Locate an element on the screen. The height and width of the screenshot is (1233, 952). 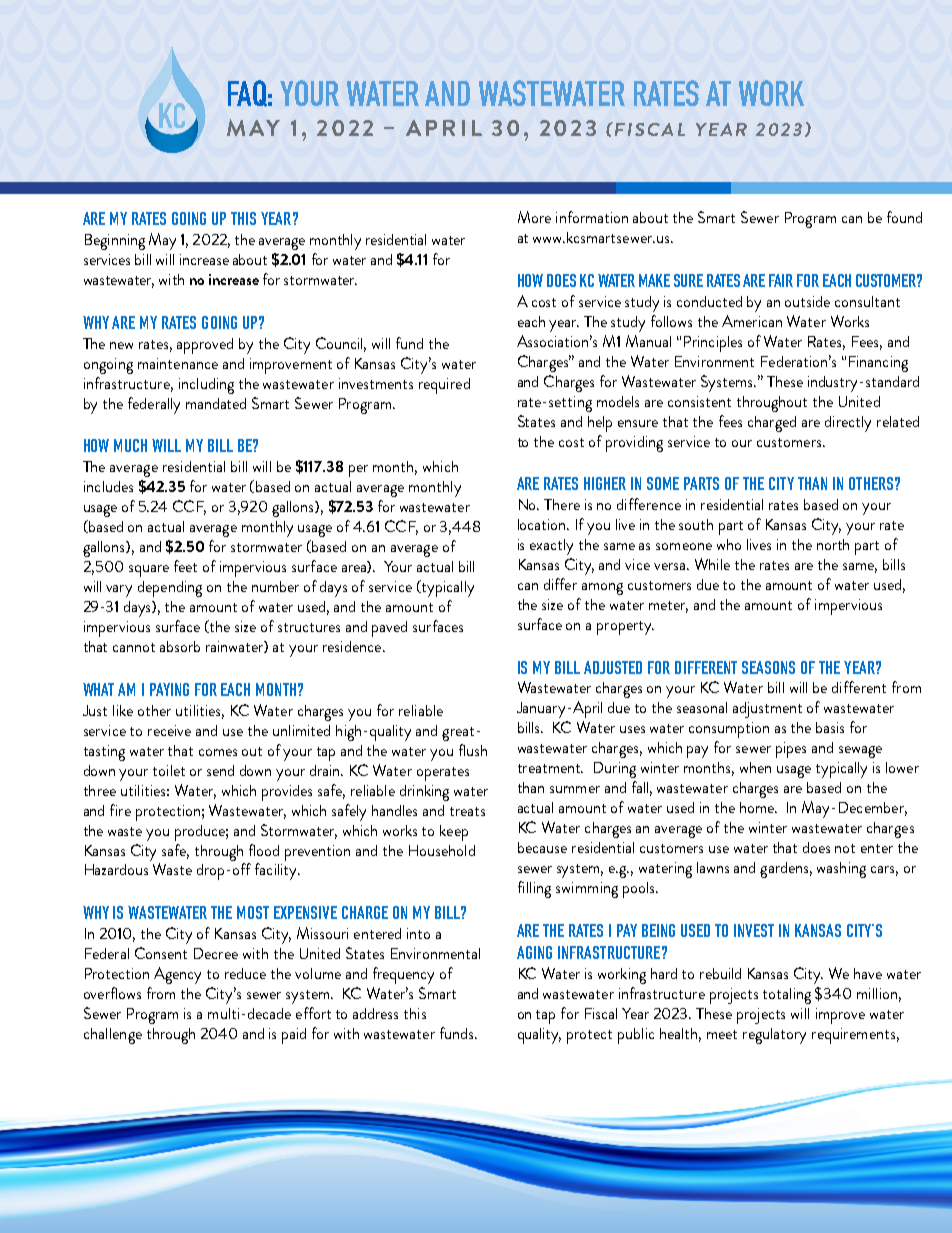
There is located at coordinates (562, 504).
